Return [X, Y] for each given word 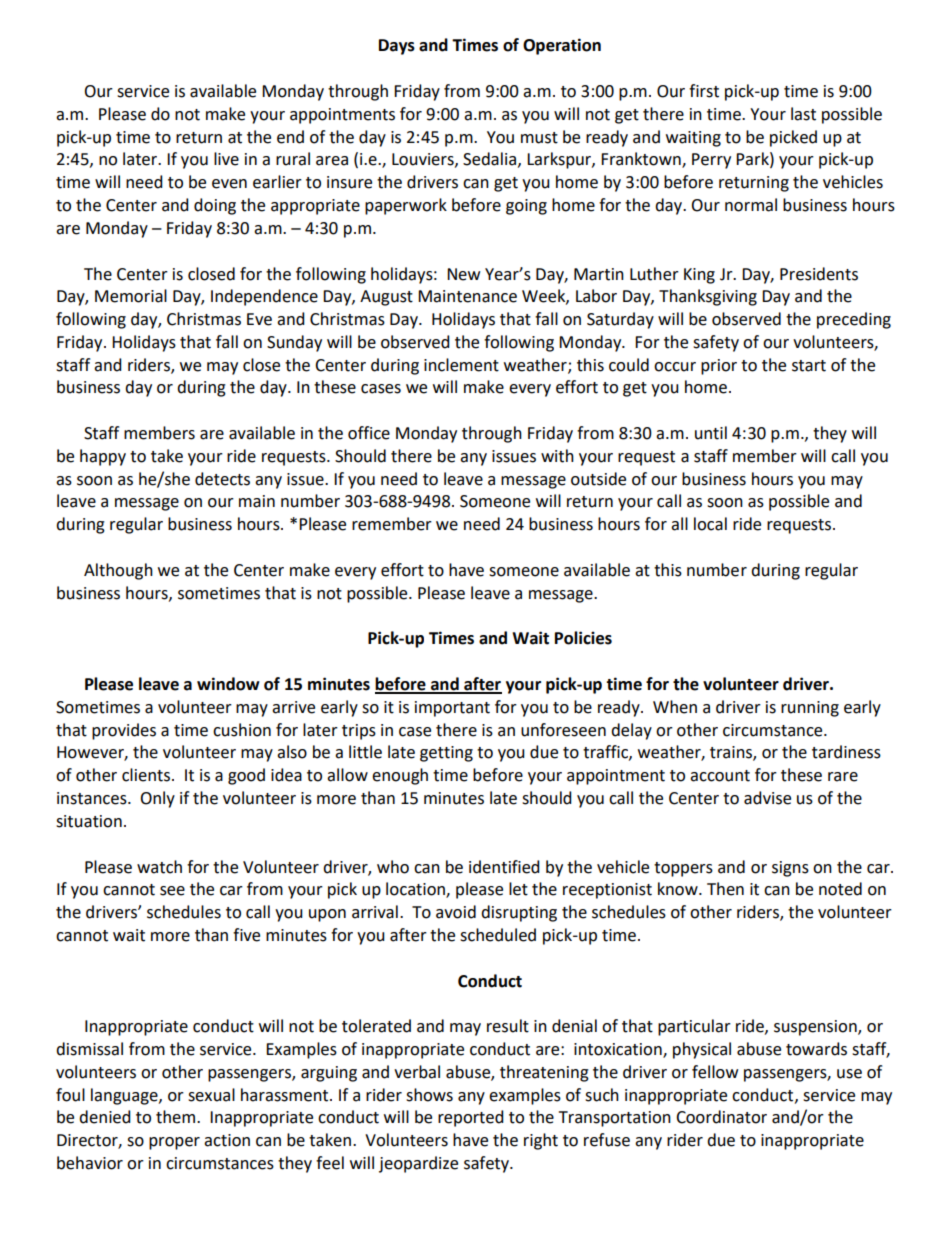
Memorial [131, 296]
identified [504, 867]
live [226, 159]
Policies [583, 638]
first [704, 91]
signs [790, 869]
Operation [562, 46]
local [710, 524]
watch [159, 867]
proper [174, 1143]
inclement [461, 365]
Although [118, 571]
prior [719, 367]
